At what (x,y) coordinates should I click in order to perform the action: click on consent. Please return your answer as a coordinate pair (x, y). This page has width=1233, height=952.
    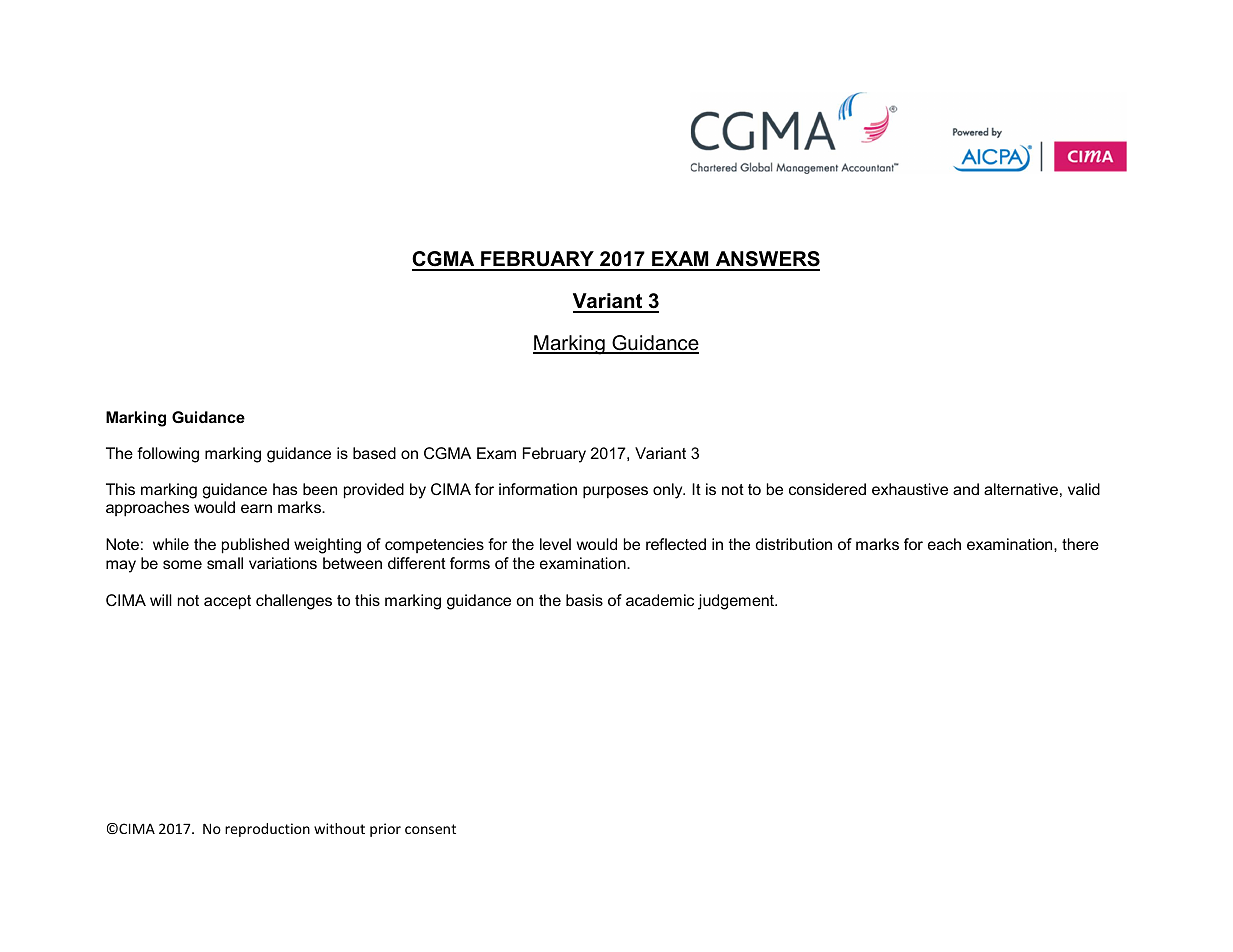
    Looking at the image, I should click on (430, 829).
